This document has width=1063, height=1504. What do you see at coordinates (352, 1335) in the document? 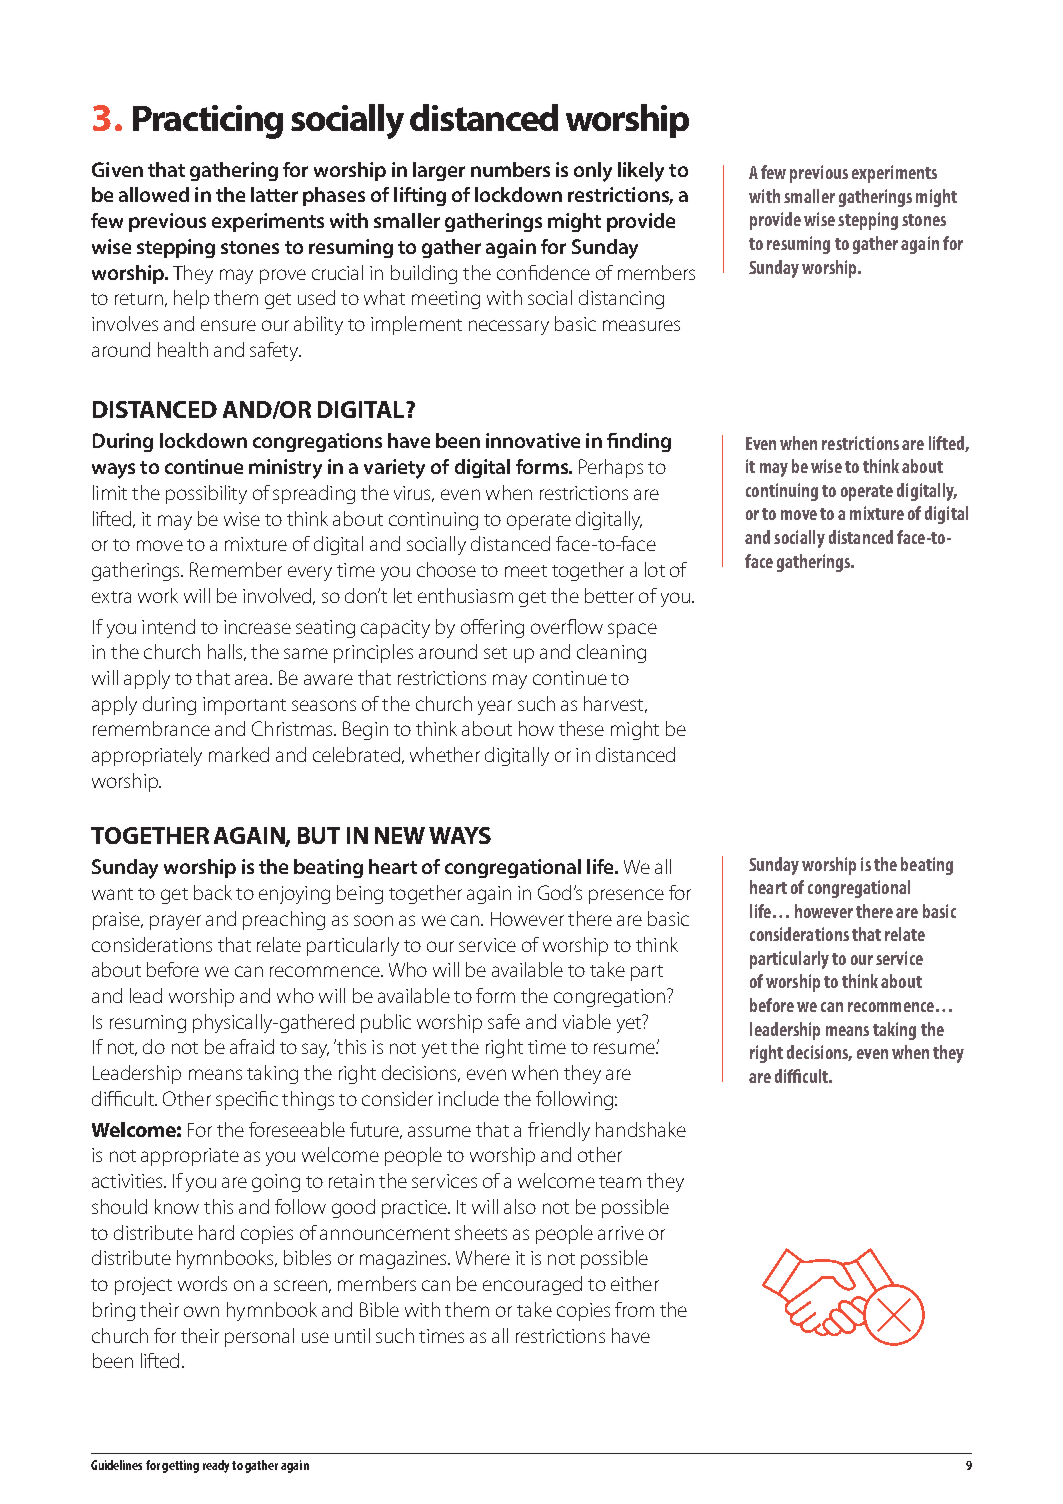
I see `until` at bounding box center [352, 1335].
